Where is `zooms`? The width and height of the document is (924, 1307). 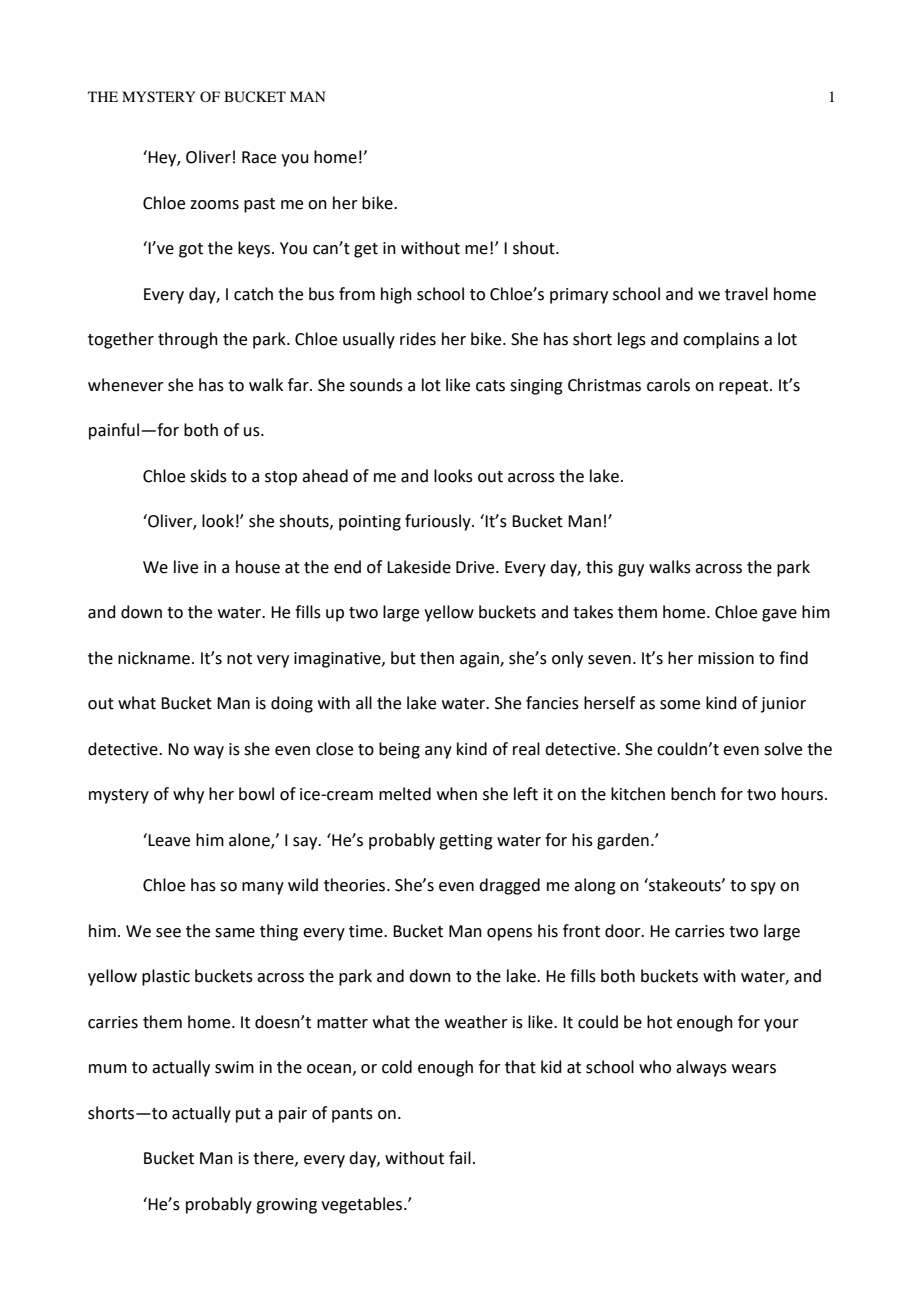
zooms is located at coordinates (214, 205).
